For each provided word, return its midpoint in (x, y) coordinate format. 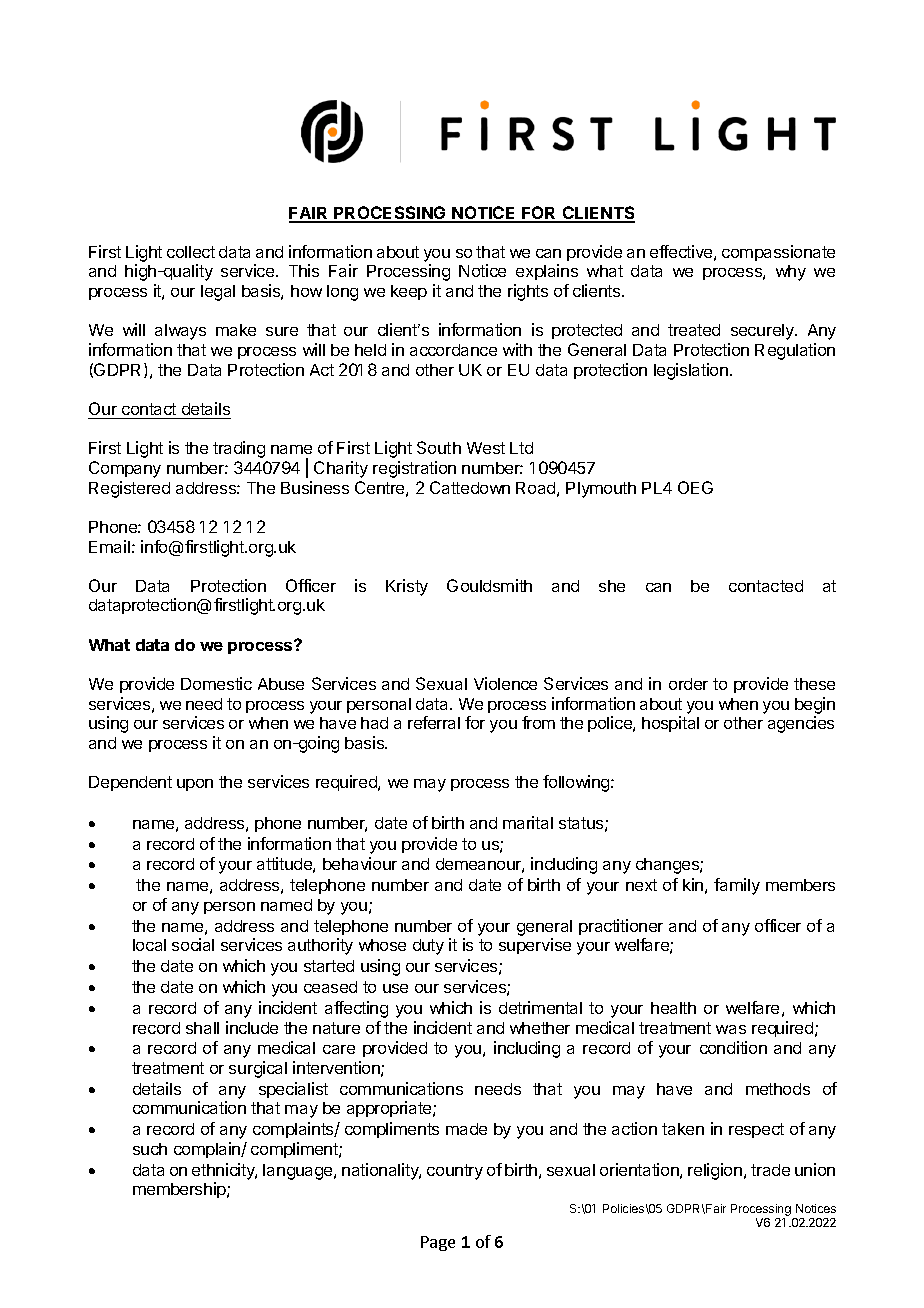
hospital (670, 724)
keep (409, 292)
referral (434, 722)
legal (218, 293)
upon (195, 785)
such (150, 1149)
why (791, 273)
